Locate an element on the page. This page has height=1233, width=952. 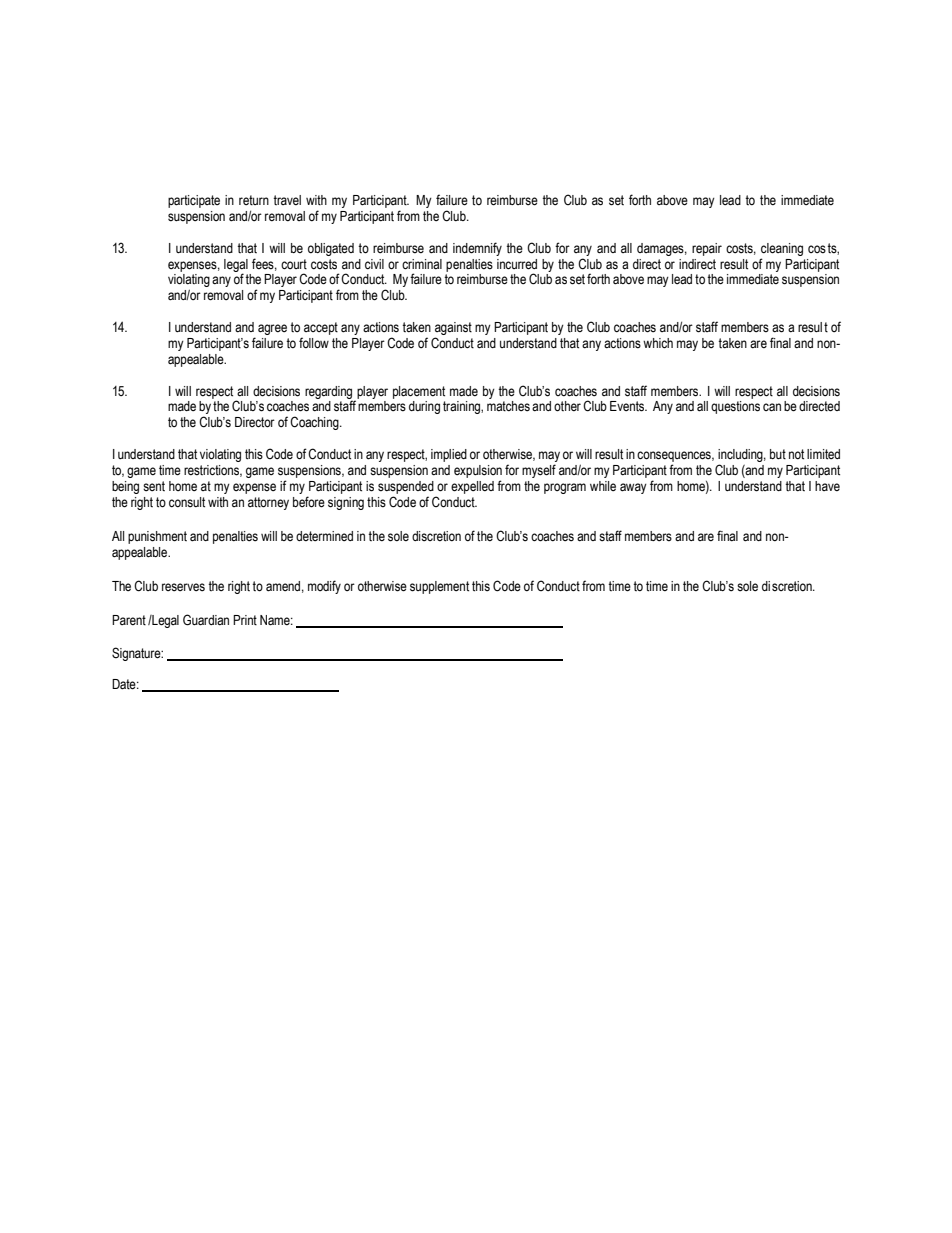
indemnify is located at coordinates (477, 249).
